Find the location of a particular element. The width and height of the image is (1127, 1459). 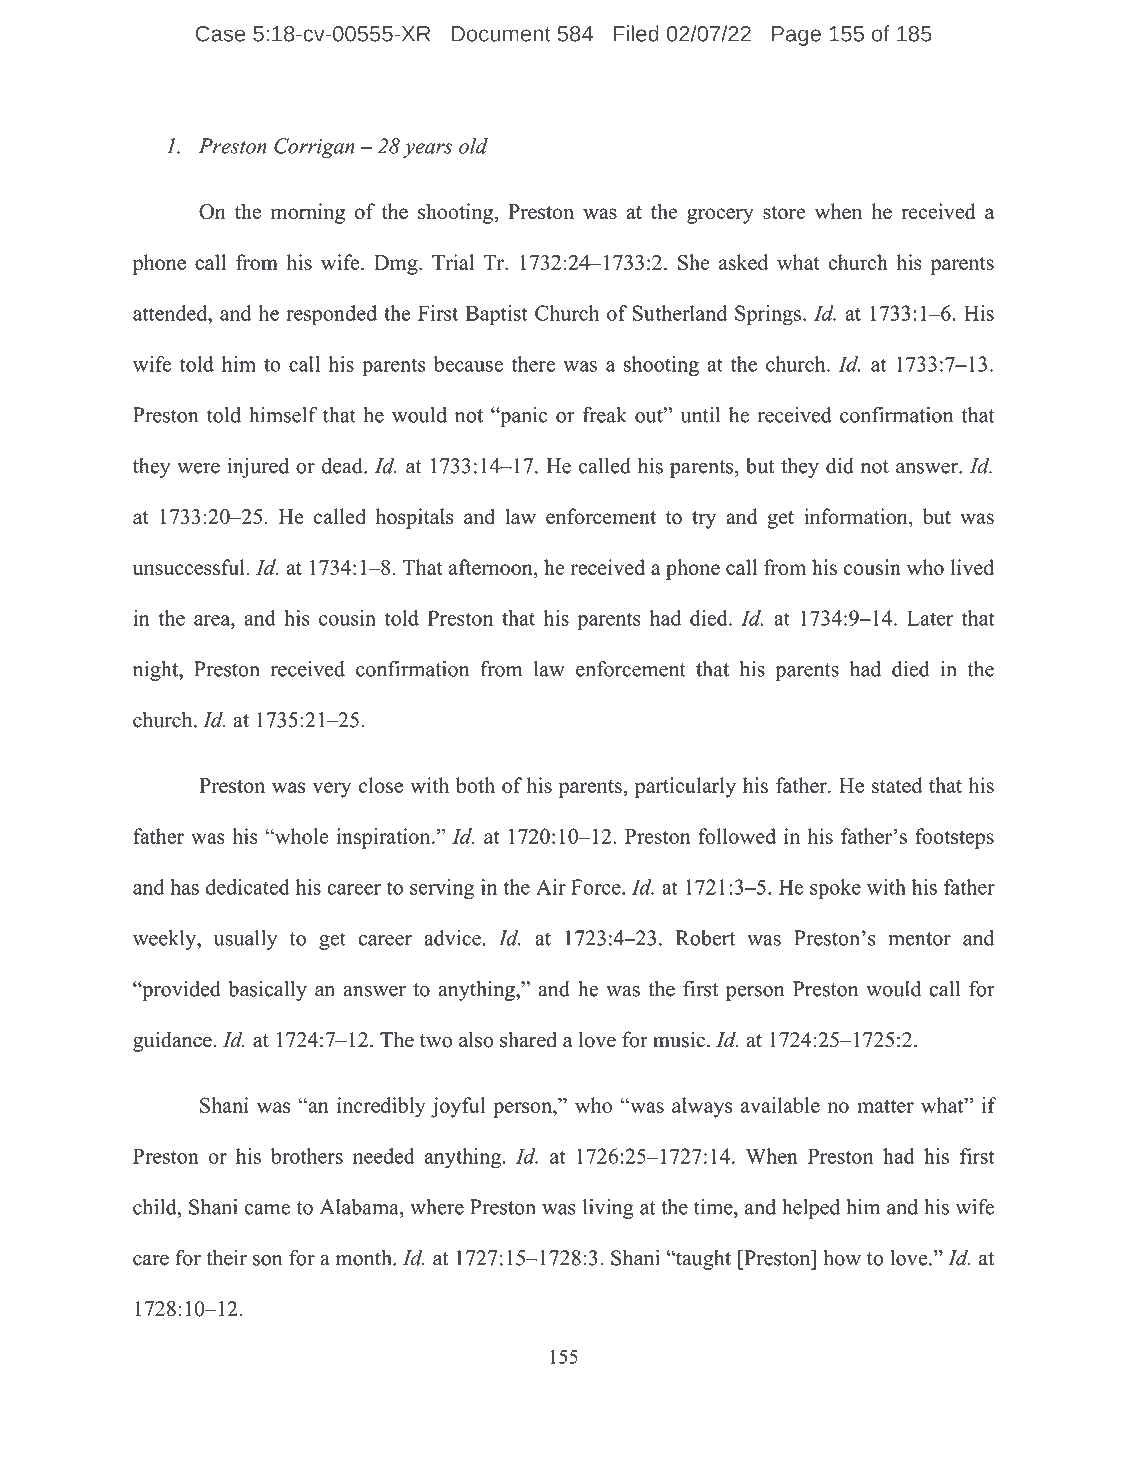

Air is located at coordinates (551, 887).
